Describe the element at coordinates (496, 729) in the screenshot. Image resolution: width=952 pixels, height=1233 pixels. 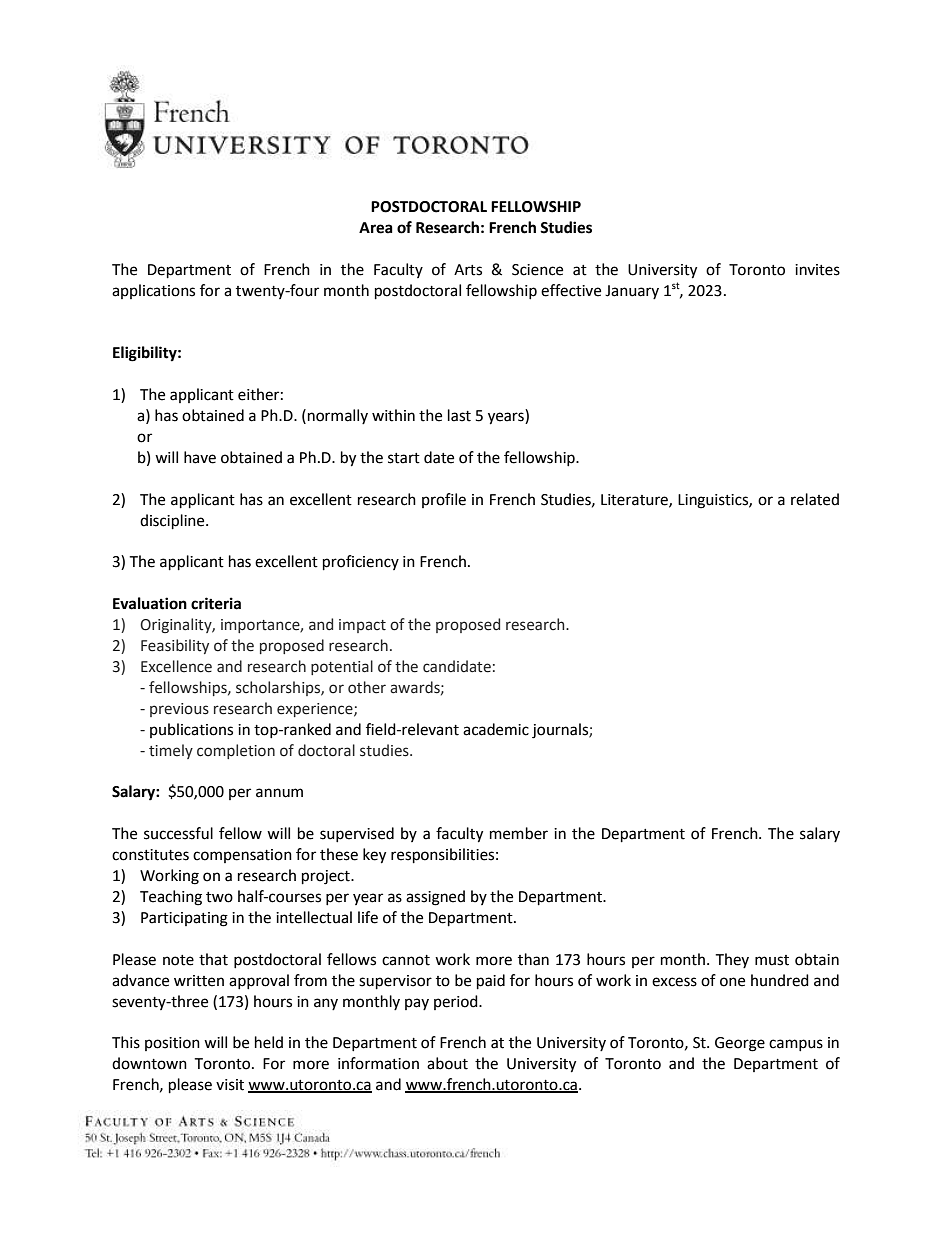
I see `academic` at that location.
